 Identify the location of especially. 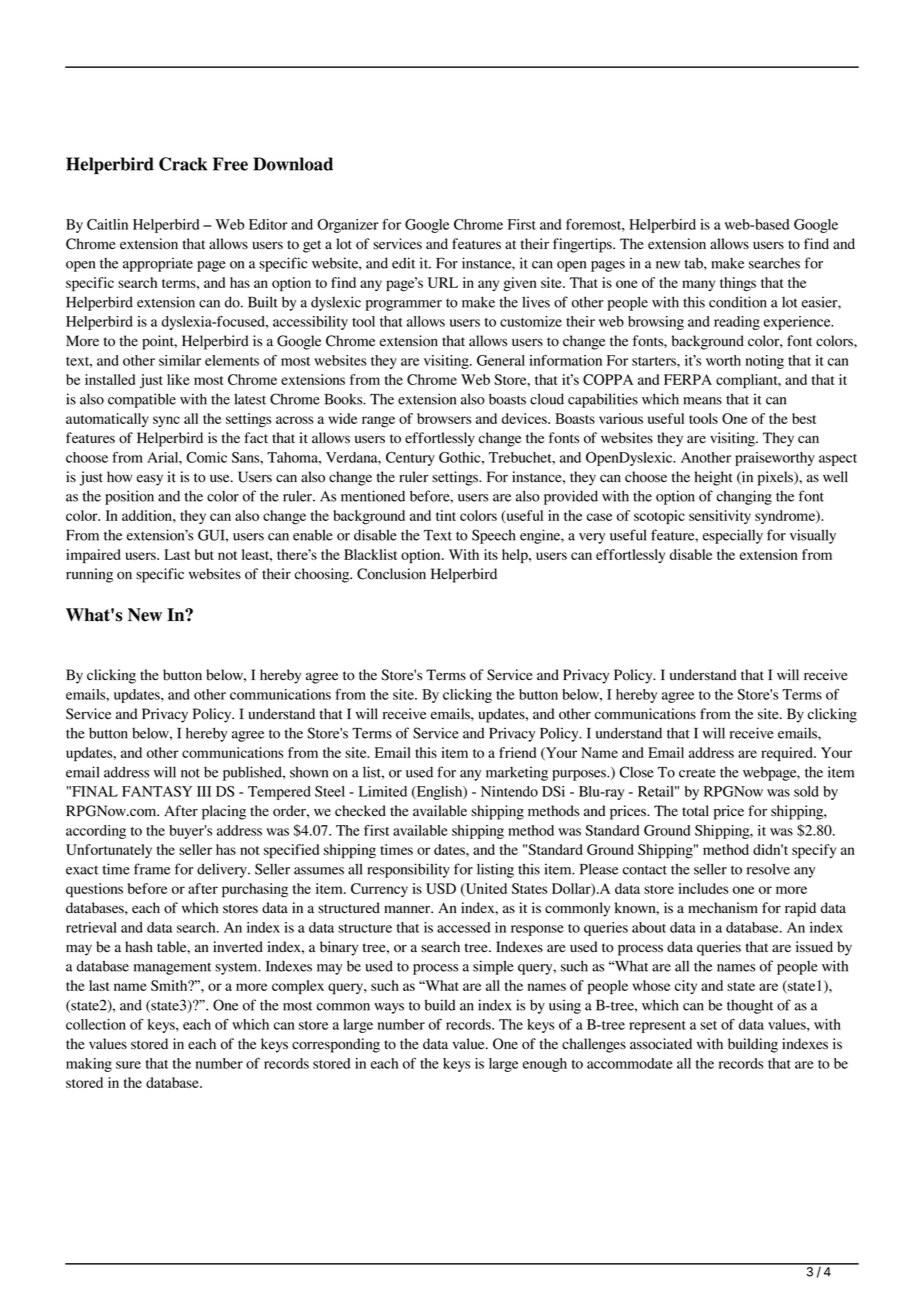
(733, 536).
